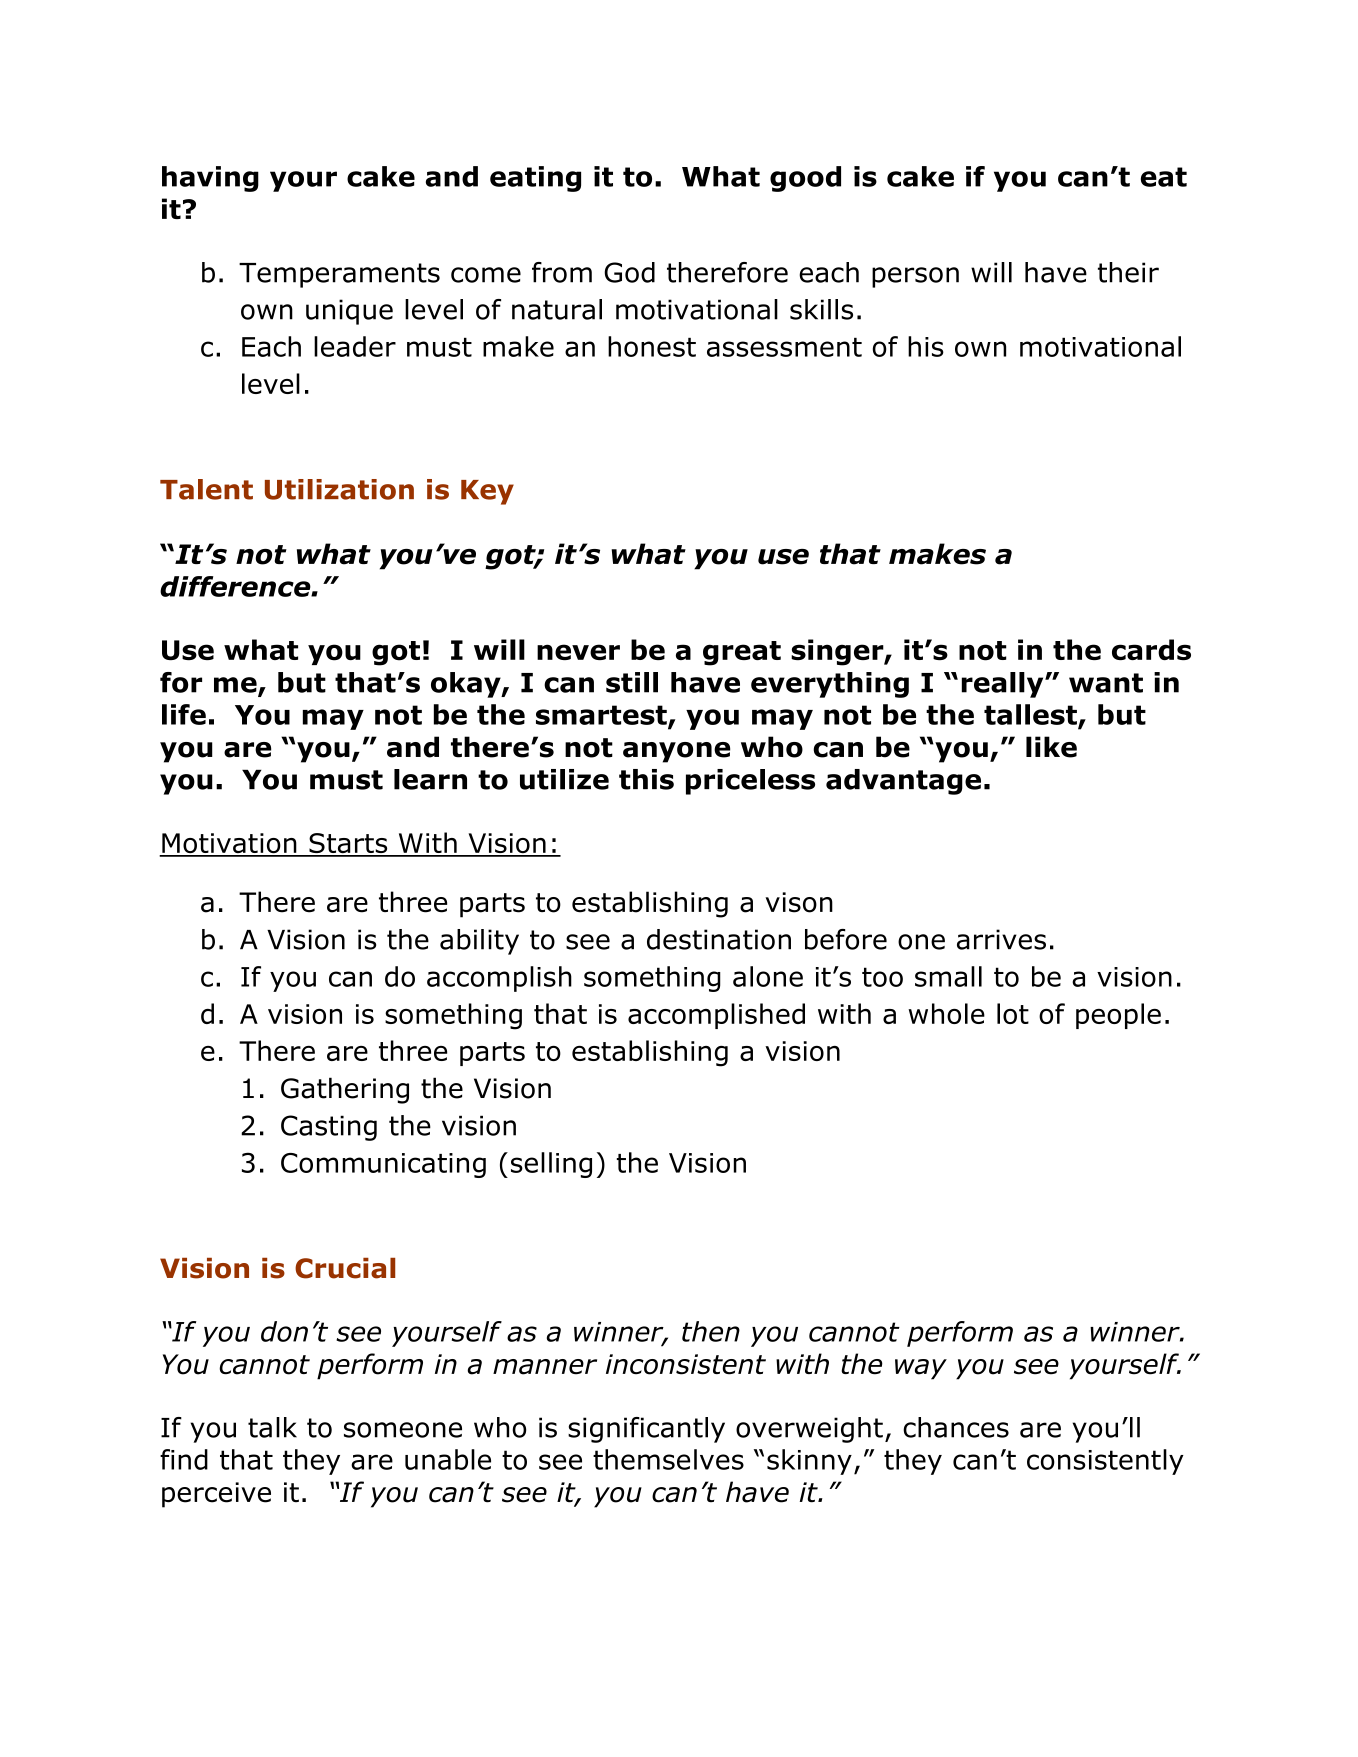 The image size is (1358, 1757). Describe the element at coordinates (719, 939) in the image. I see `destination` at that location.
